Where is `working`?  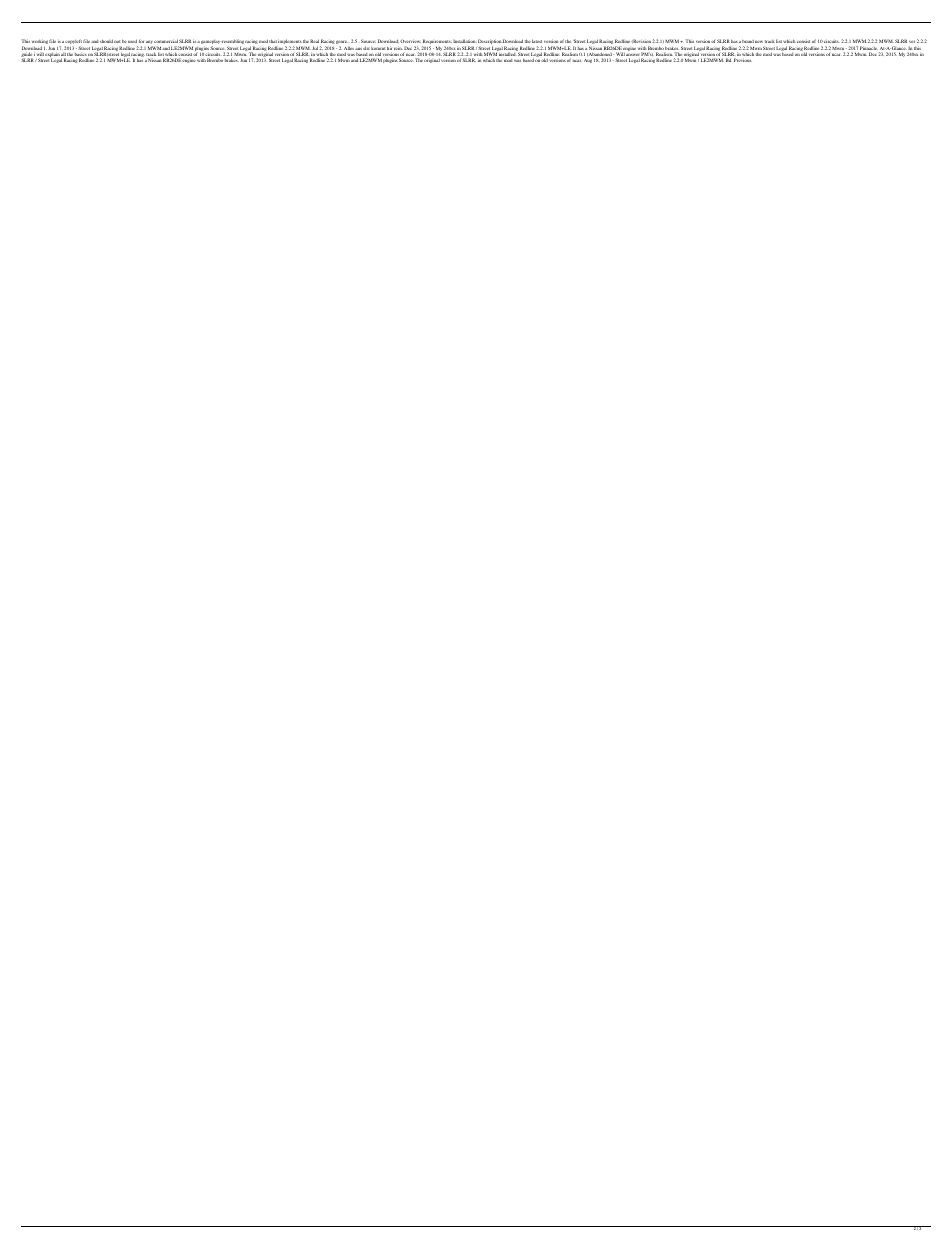
working is located at coordinates (40, 43).
